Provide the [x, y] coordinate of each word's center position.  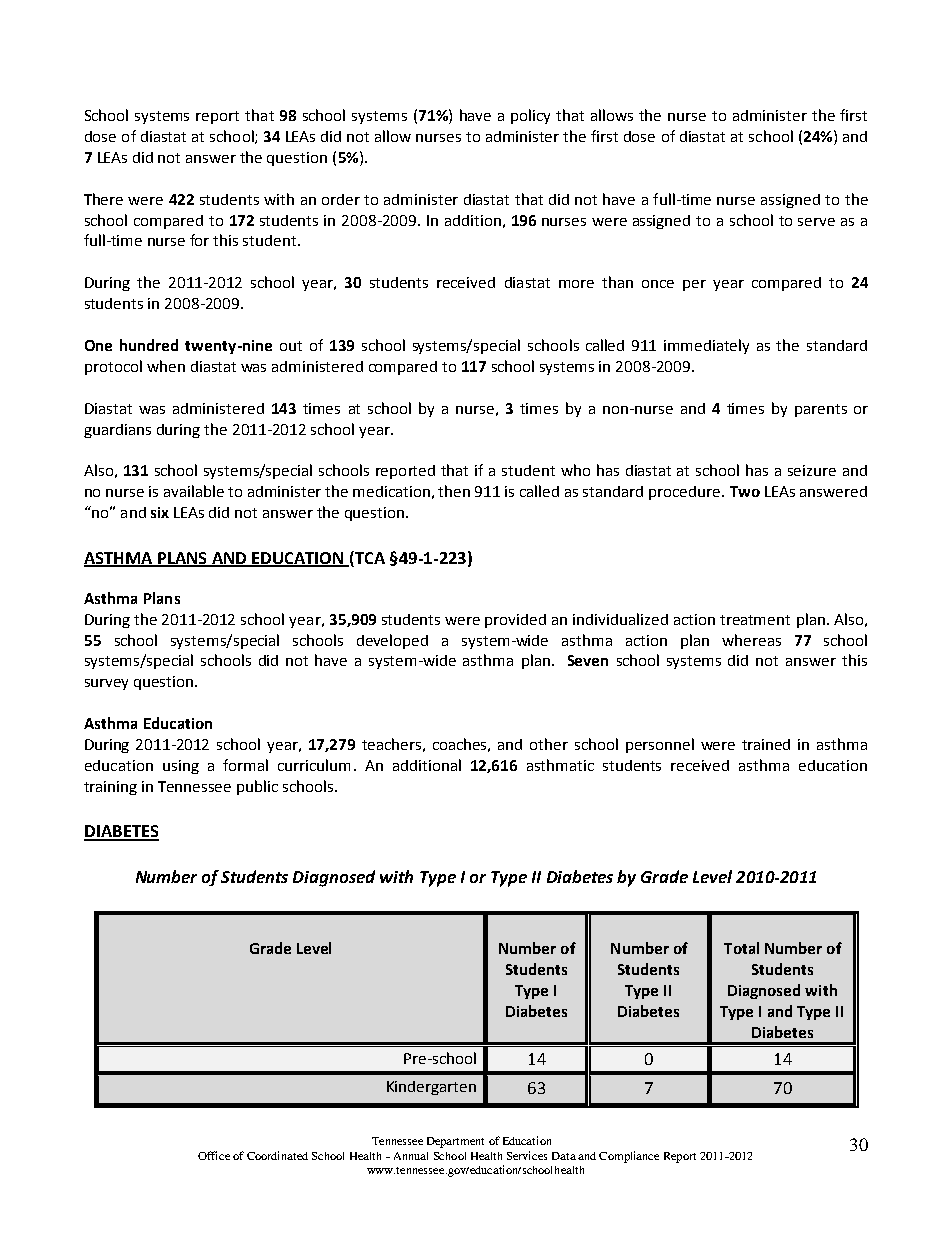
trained [766, 744]
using [181, 767]
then [454, 491]
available [194, 491]
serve [816, 222]
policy [530, 116]
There [103, 199]
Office [214, 1155]
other [549, 744]
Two [745, 491]
